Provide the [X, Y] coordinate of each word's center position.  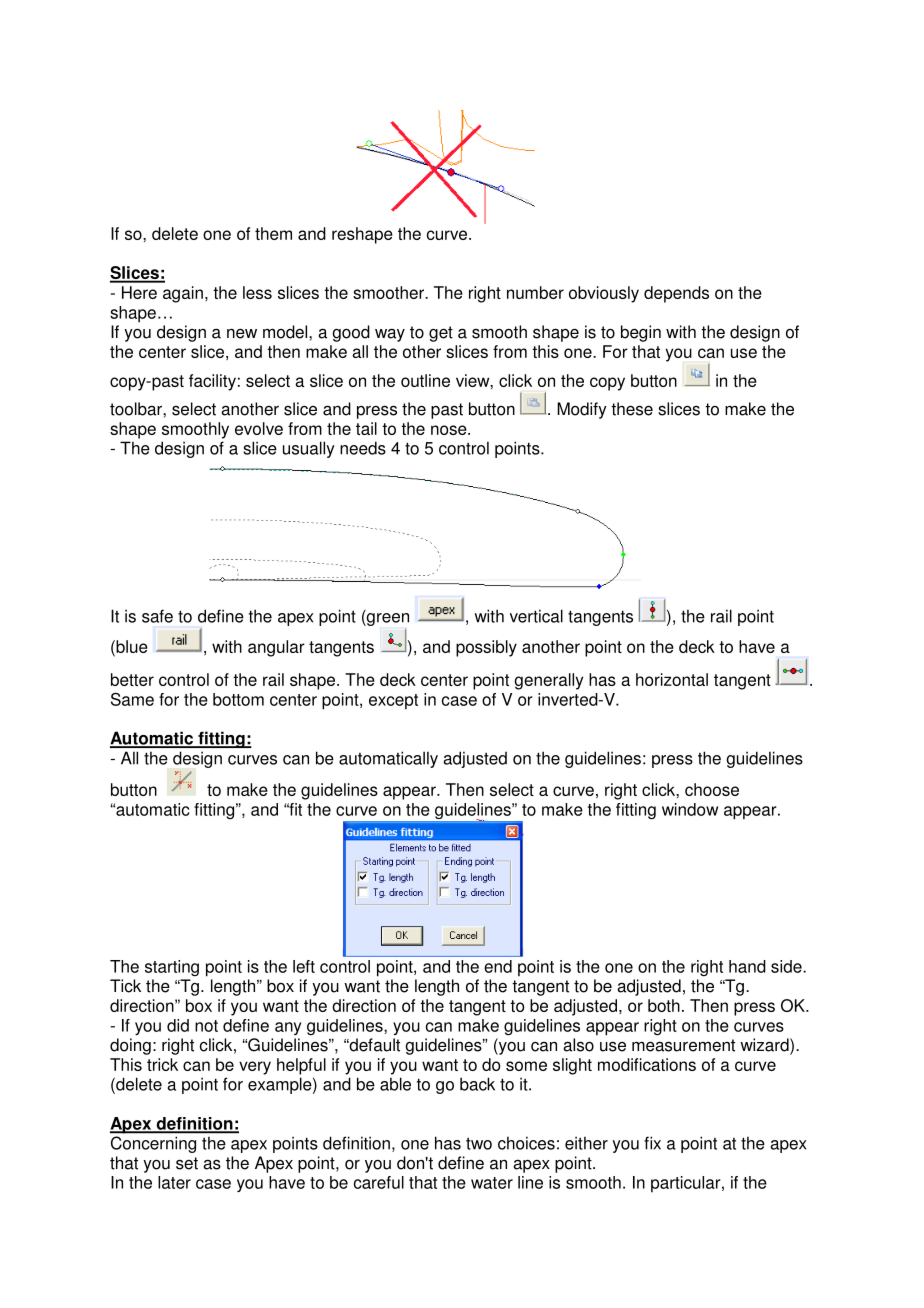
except [393, 702]
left [304, 966]
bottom [238, 699]
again [183, 294]
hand [747, 966]
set [187, 1163]
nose [450, 430]
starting [172, 968]
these [632, 409]
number [535, 292]
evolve [259, 428]
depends [676, 294]
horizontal [672, 679]
